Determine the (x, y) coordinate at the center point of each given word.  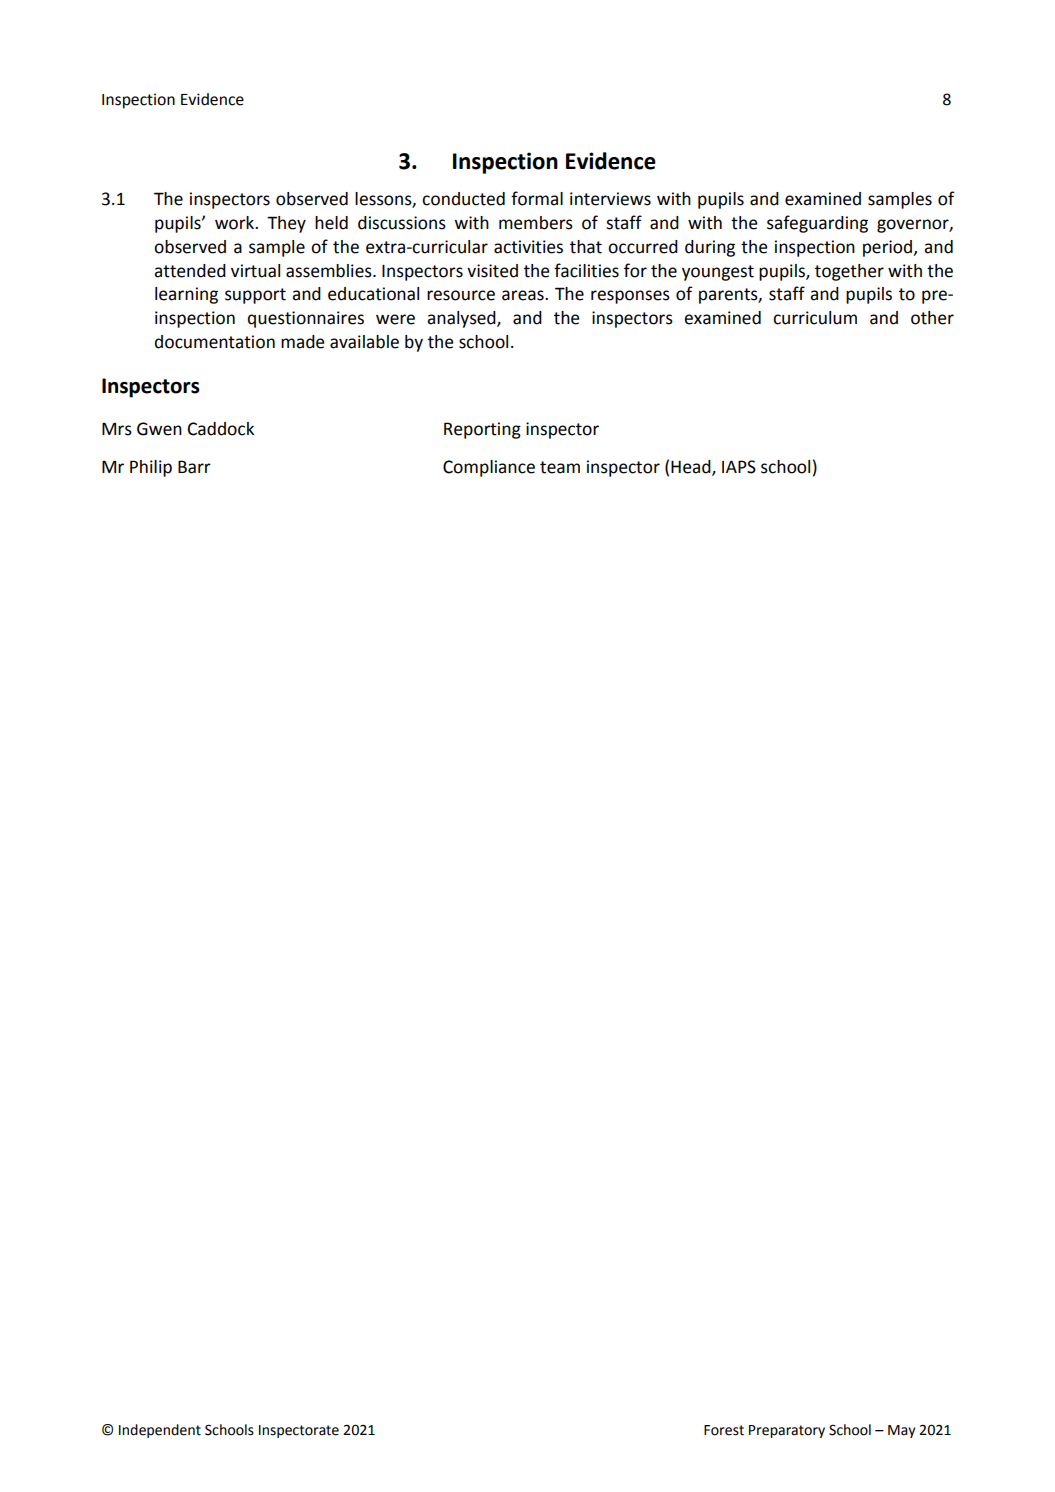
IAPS (739, 467)
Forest (724, 1430)
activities (528, 247)
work (236, 223)
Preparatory (787, 1431)
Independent (160, 1431)
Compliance (489, 468)
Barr (194, 467)
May (901, 1431)
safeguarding (817, 224)
